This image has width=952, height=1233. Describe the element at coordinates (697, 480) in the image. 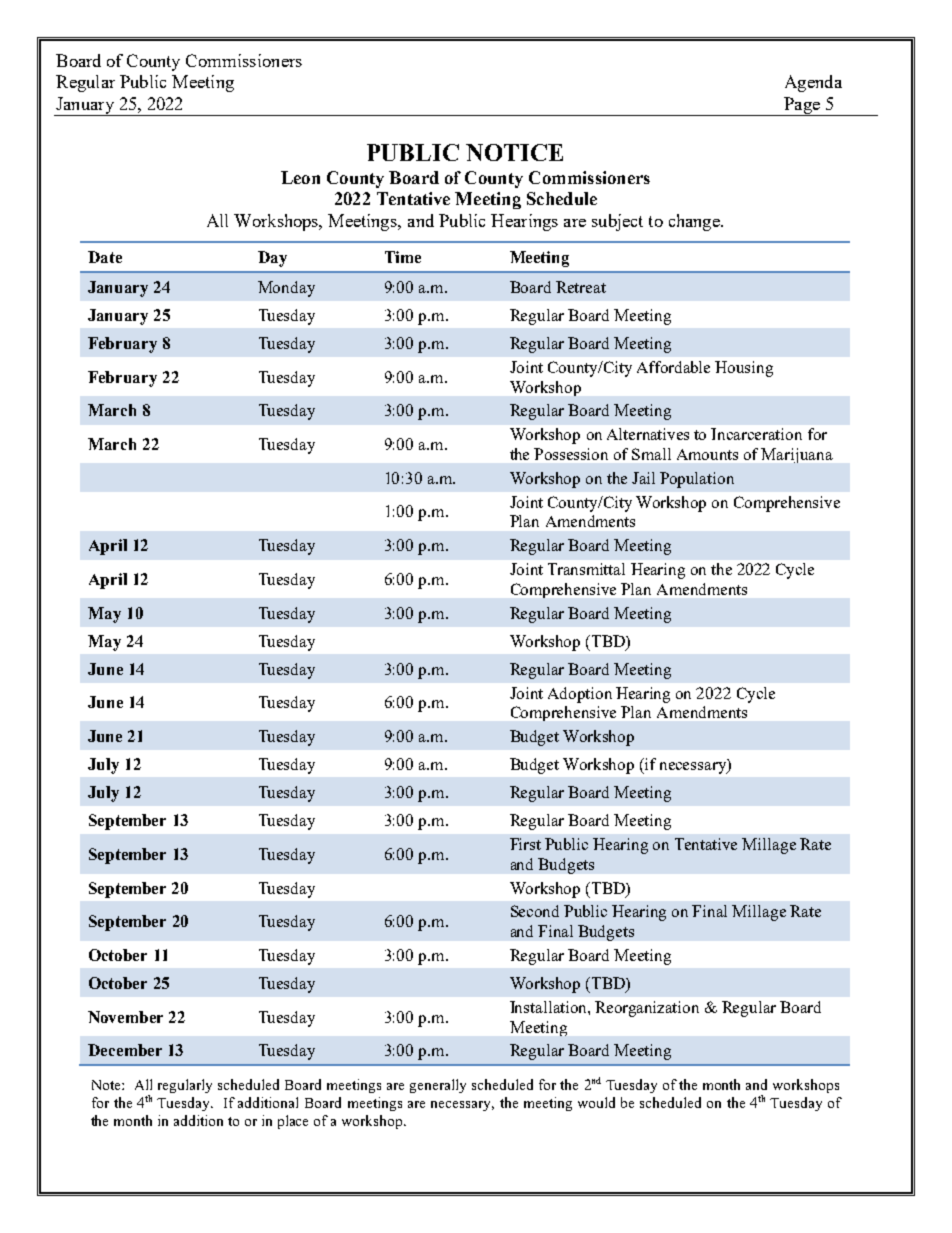

I see `Population` at that location.
